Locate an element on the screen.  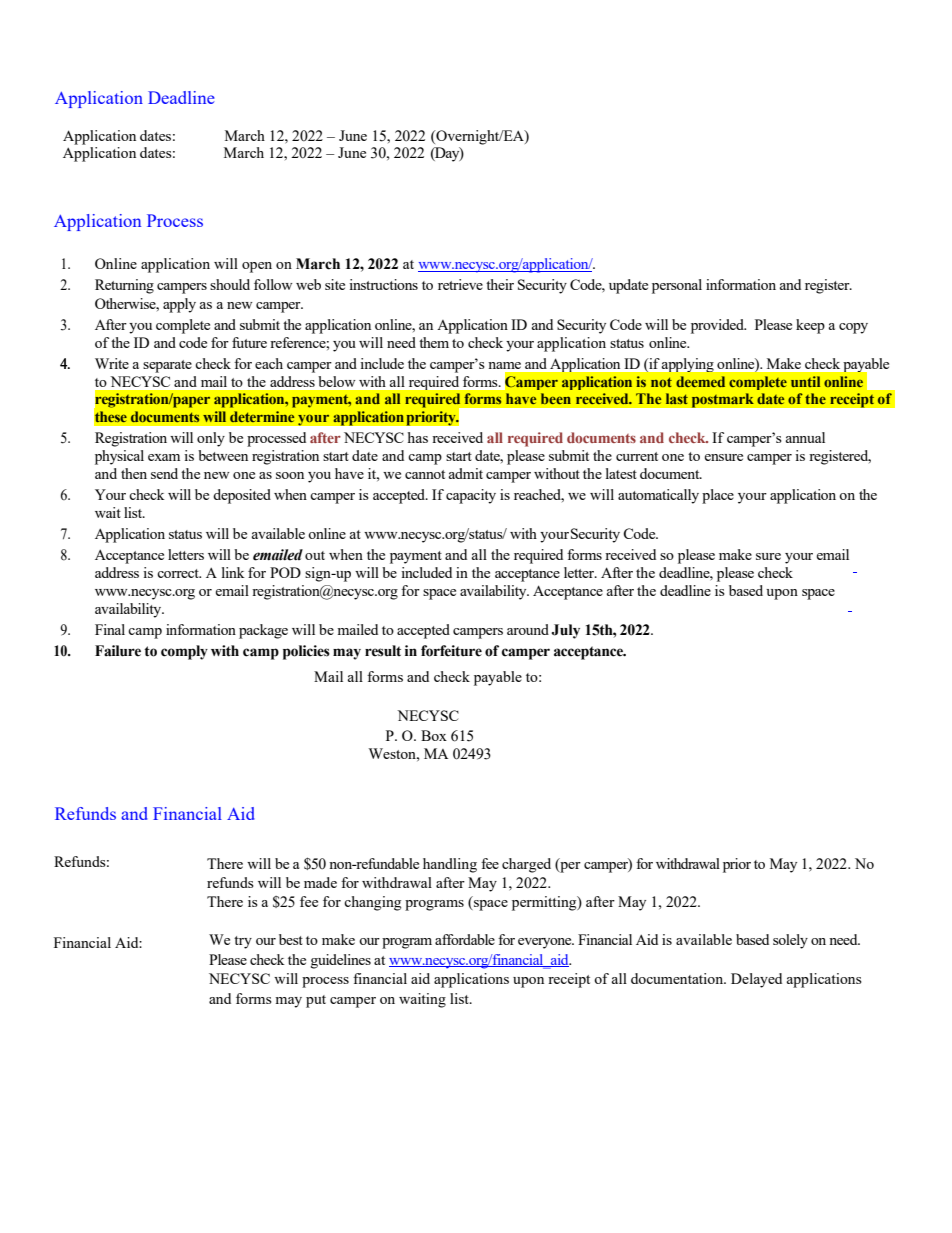
their is located at coordinates (500, 284).
